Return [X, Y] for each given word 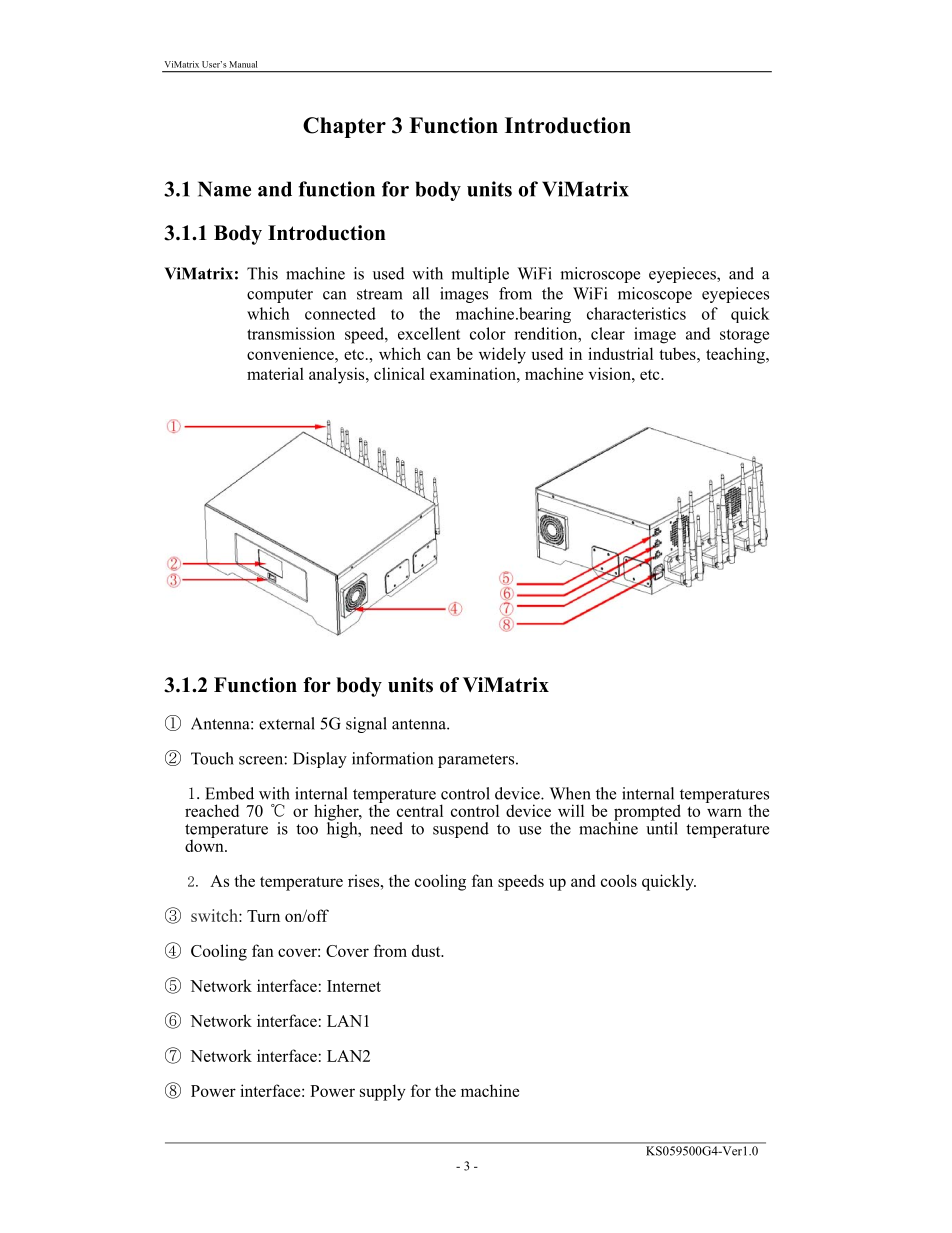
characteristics [636, 313]
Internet [354, 986]
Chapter [344, 127]
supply [383, 1092]
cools [619, 880]
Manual [243, 64]
